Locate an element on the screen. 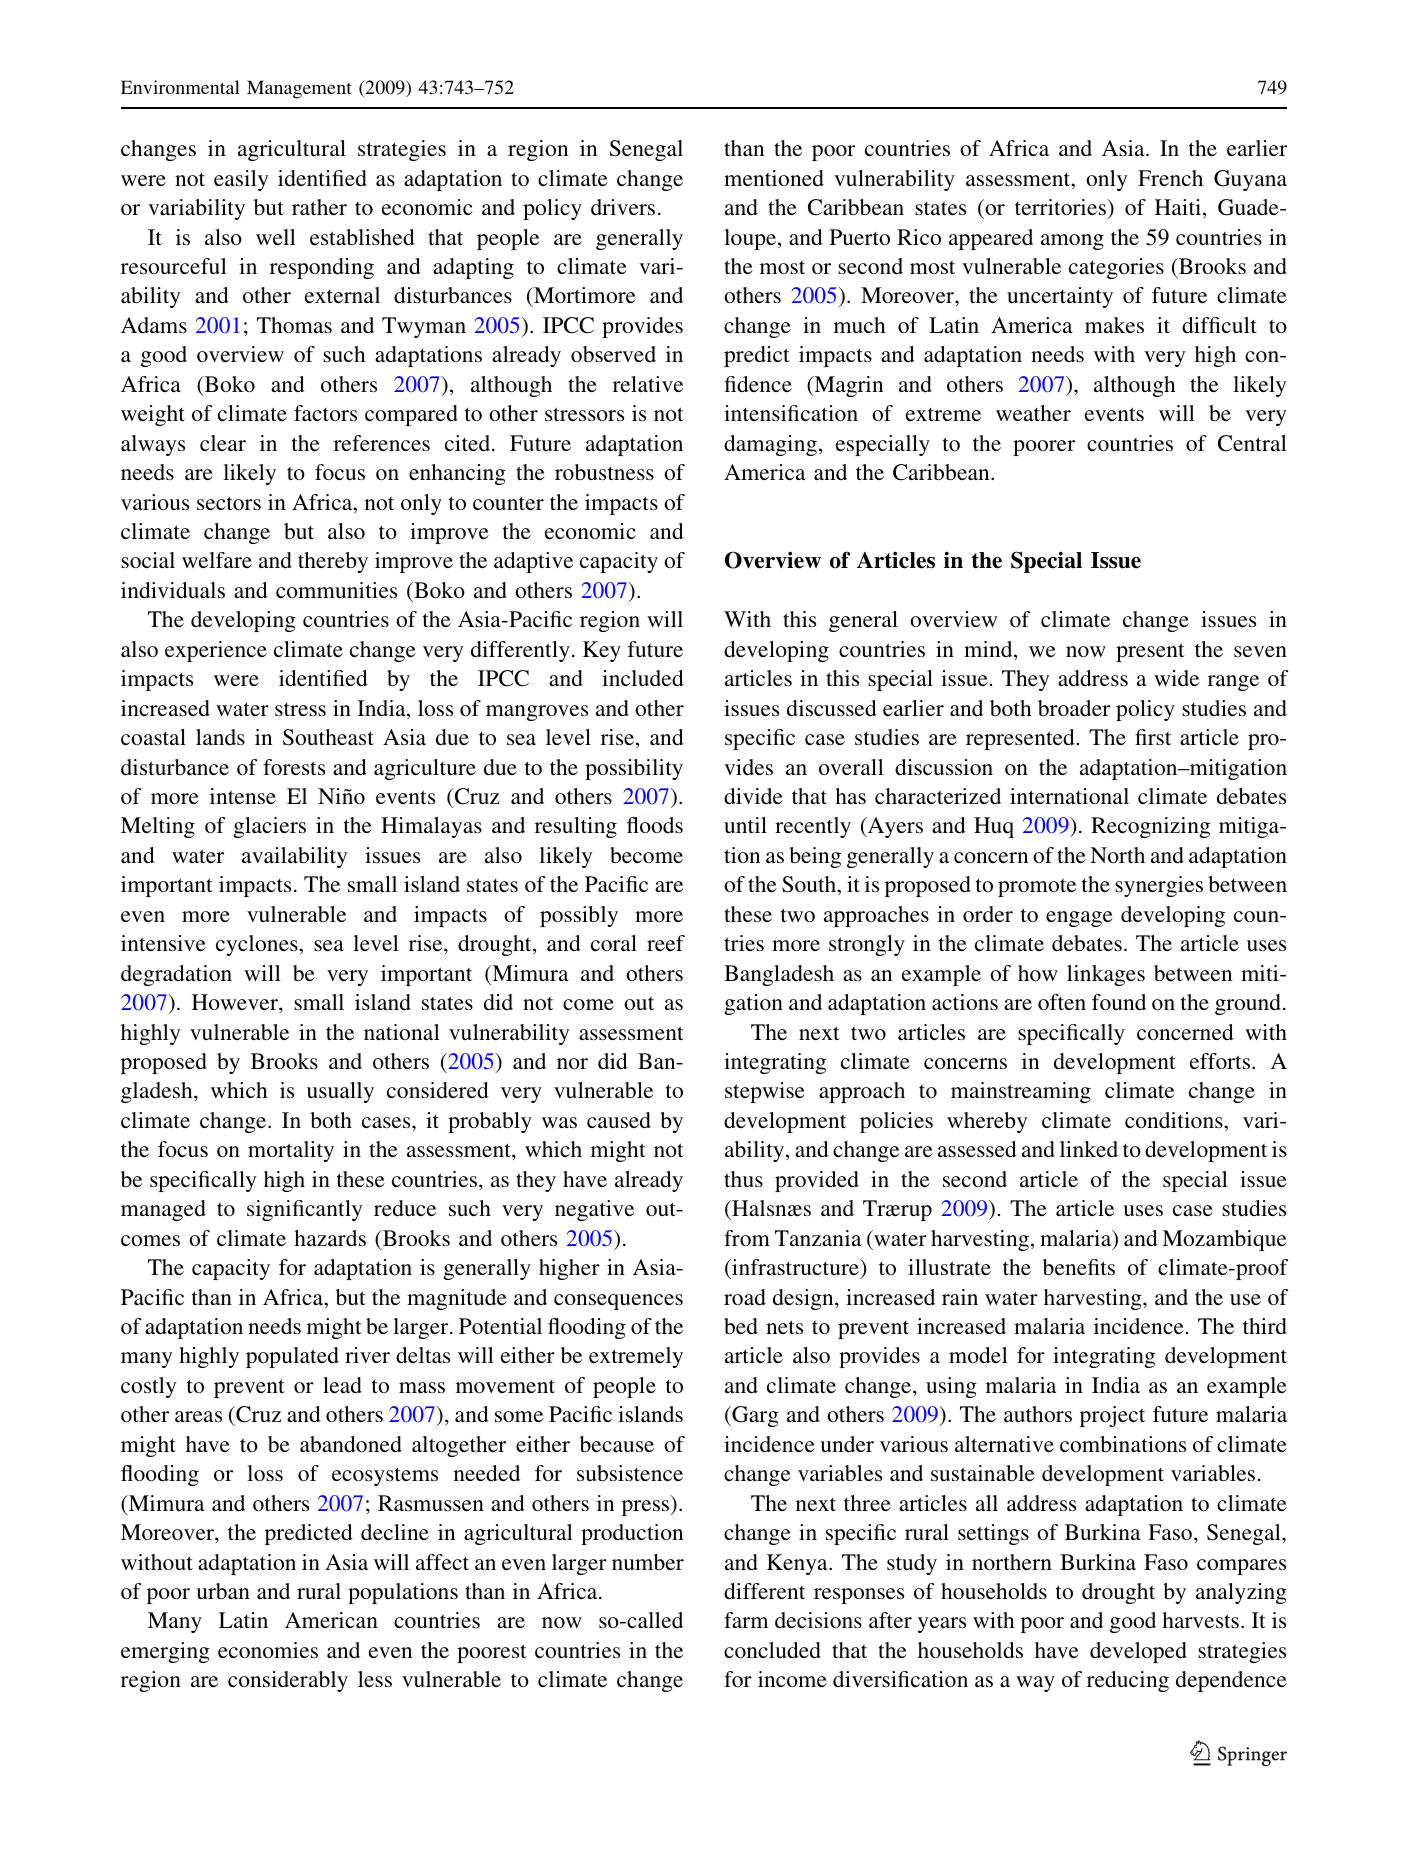 The height and width of the screenshot is (1870, 1408). experience is located at coordinates (216, 651).
